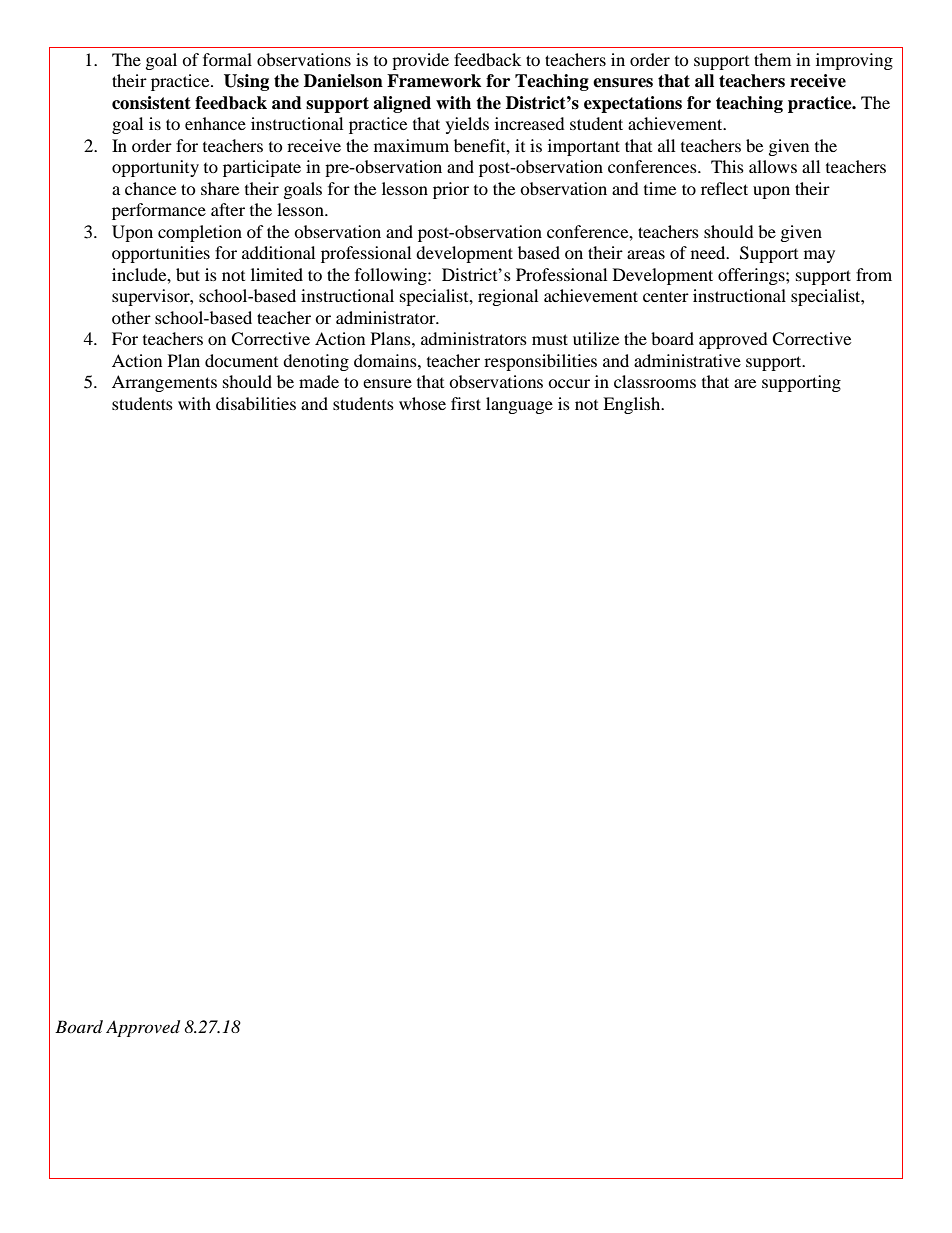  What do you see at coordinates (256, 403) in the image?
I see `disabilities` at bounding box center [256, 403].
